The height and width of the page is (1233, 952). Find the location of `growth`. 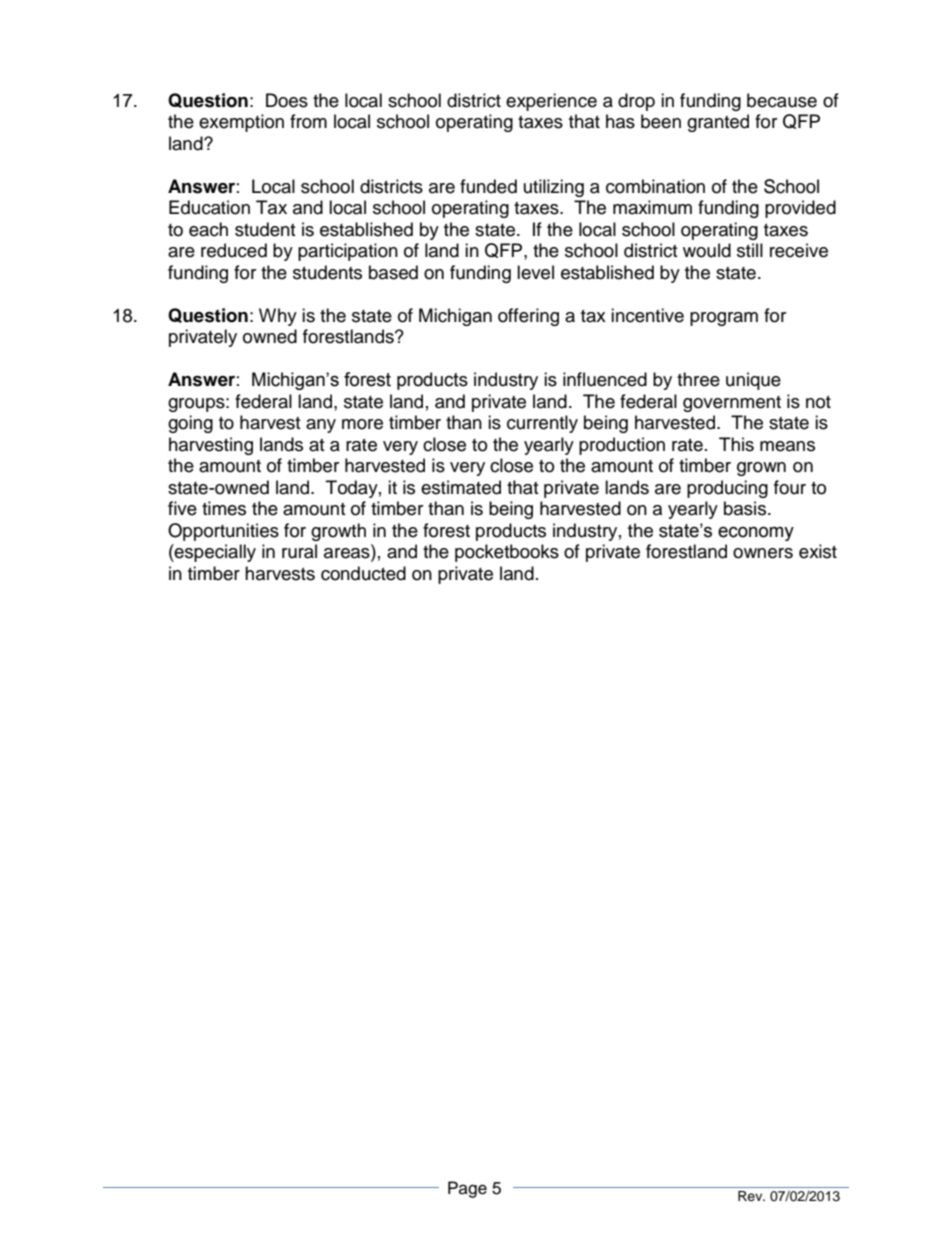

growth is located at coordinates (338, 532).
